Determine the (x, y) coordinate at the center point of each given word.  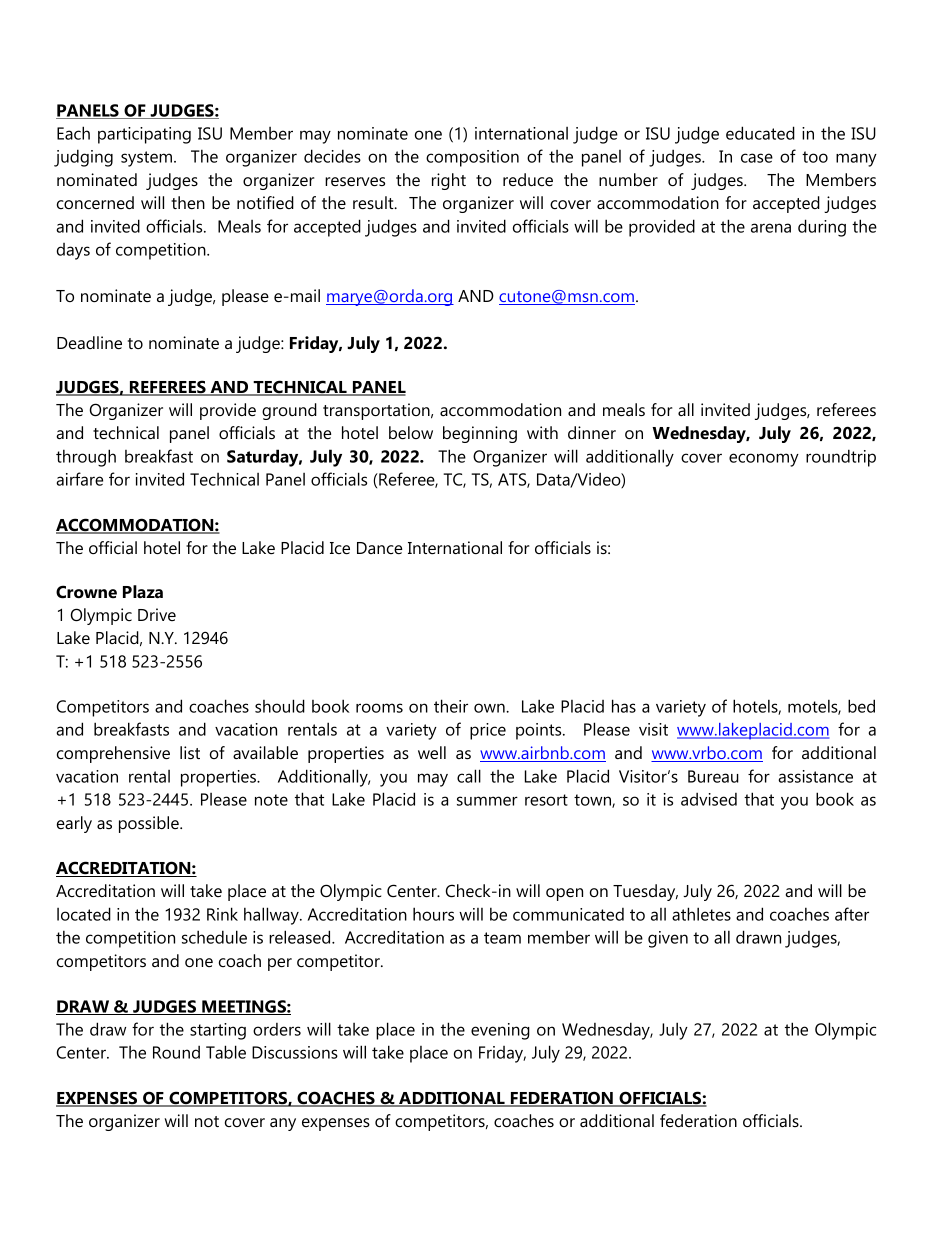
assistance (815, 776)
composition (472, 158)
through (86, 458)
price (488, 731)
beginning (480, 434)
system (146, 159)
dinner (592, 432)
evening (500, 1031)
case (757, 158)
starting (218, 1031)
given (668, 939)
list (190, 753)
